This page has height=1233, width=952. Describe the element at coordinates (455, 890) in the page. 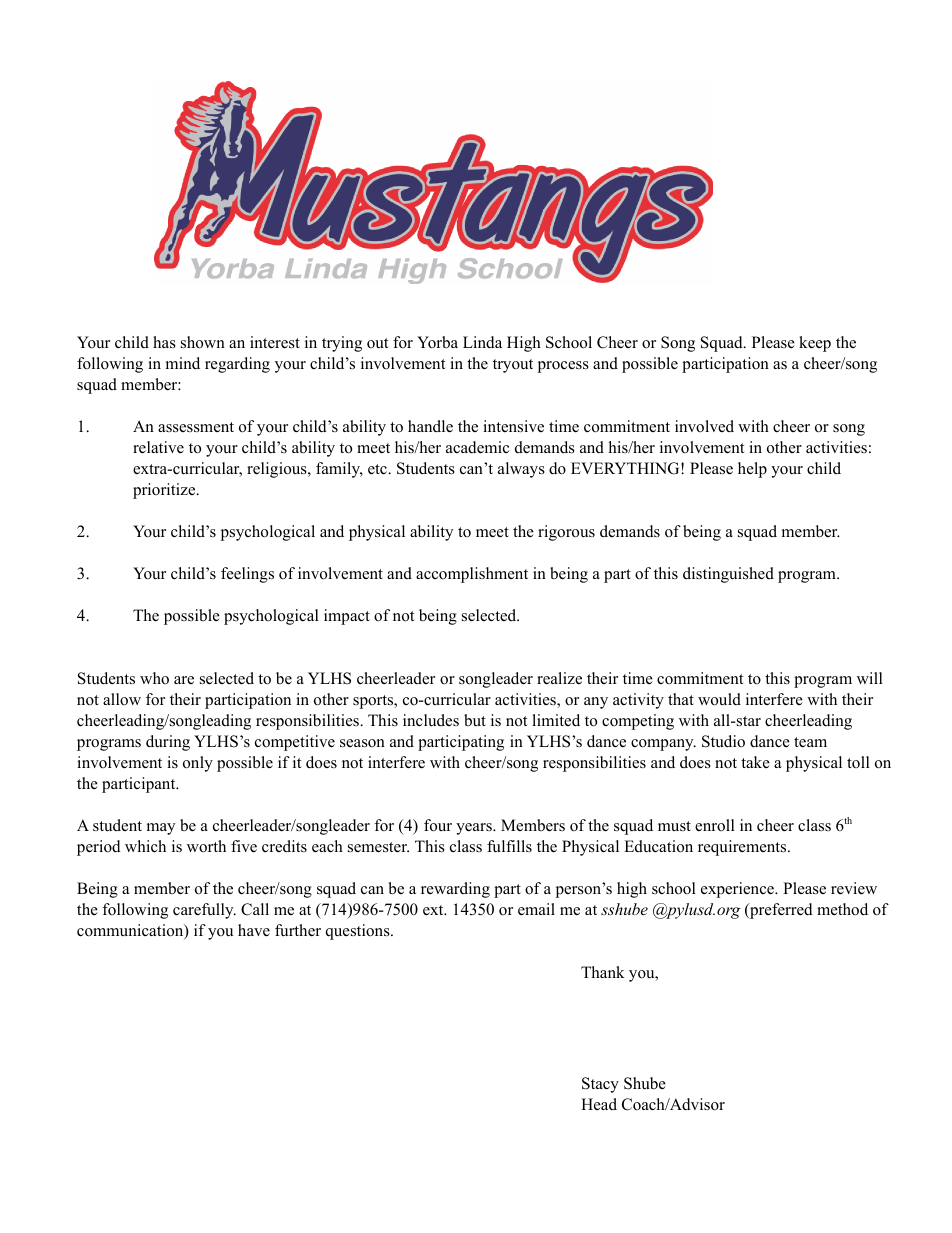

I see `rewarding` at that location.
